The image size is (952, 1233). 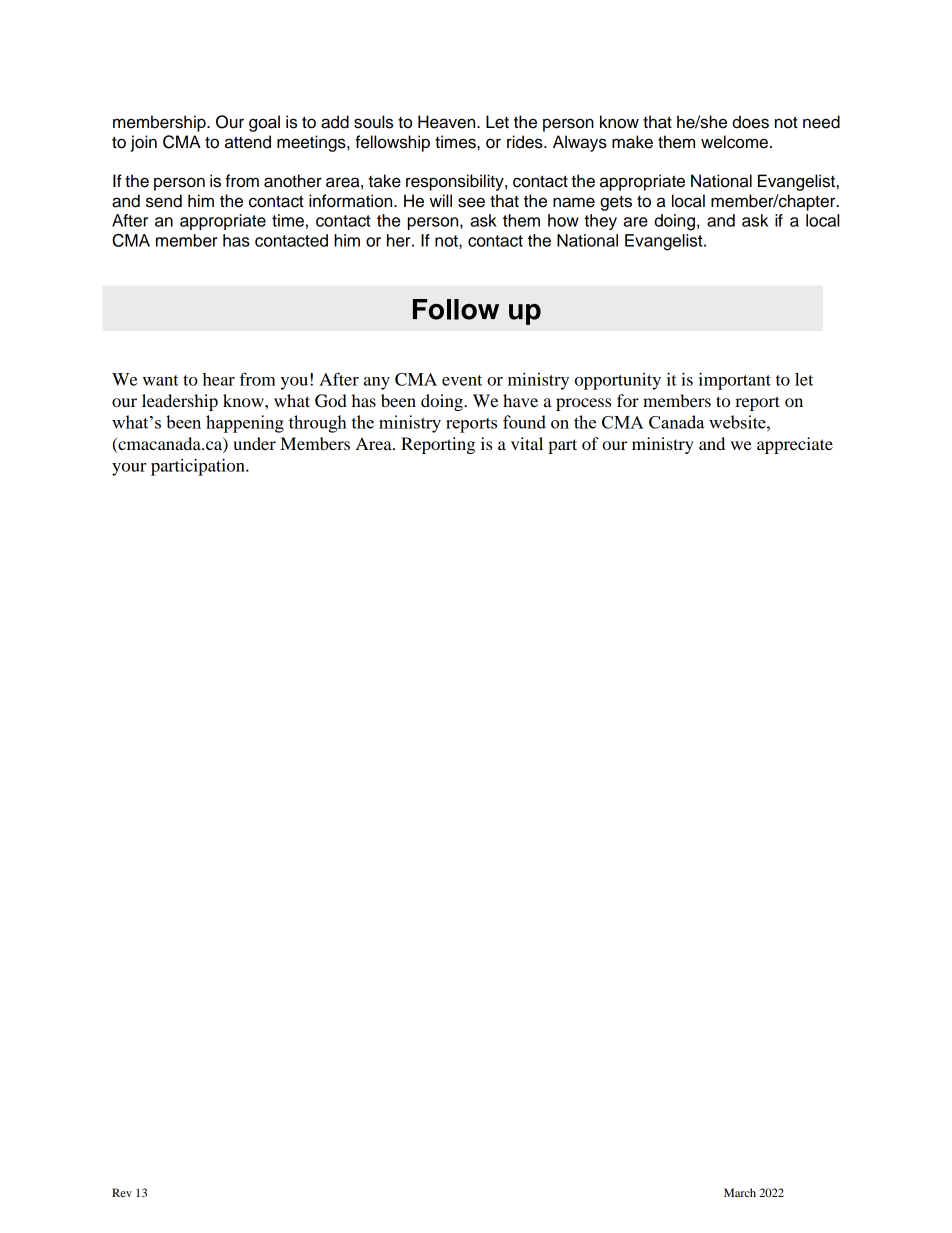 I want to click on appreciate, so click(x=795, y=445).
